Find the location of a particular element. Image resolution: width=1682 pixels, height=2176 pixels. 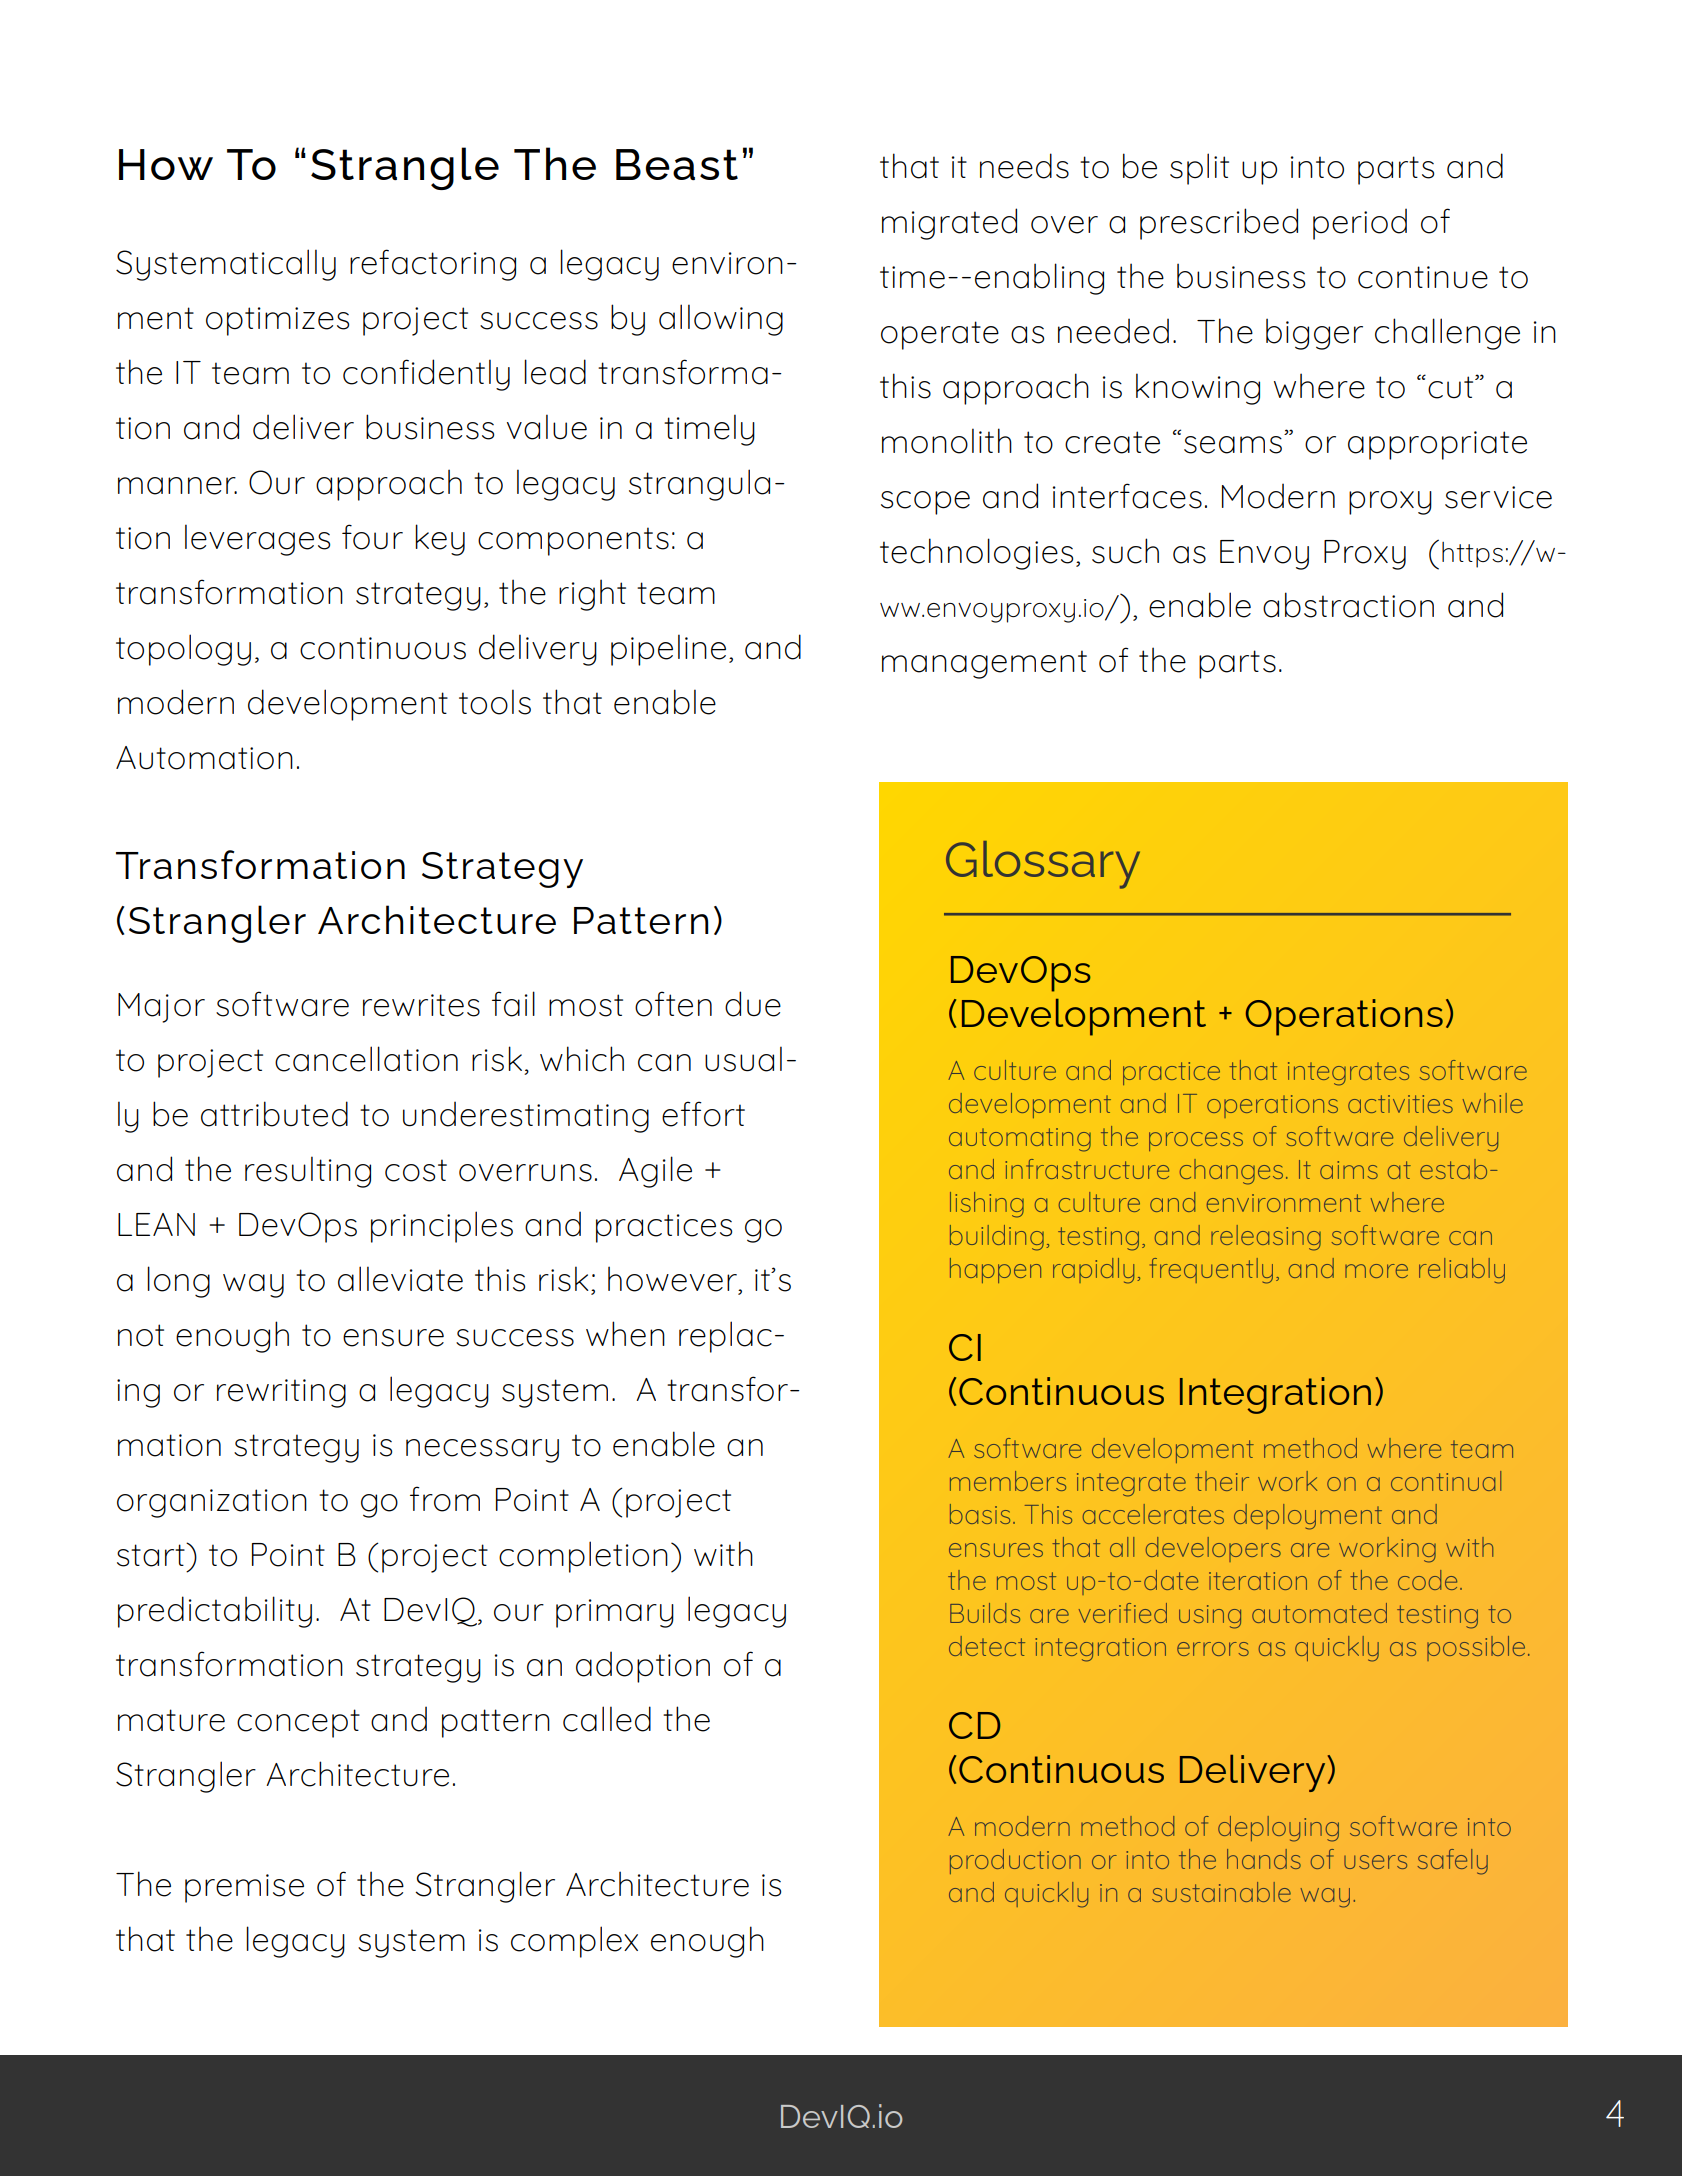

migrated is located at coordinates (949, 224).
